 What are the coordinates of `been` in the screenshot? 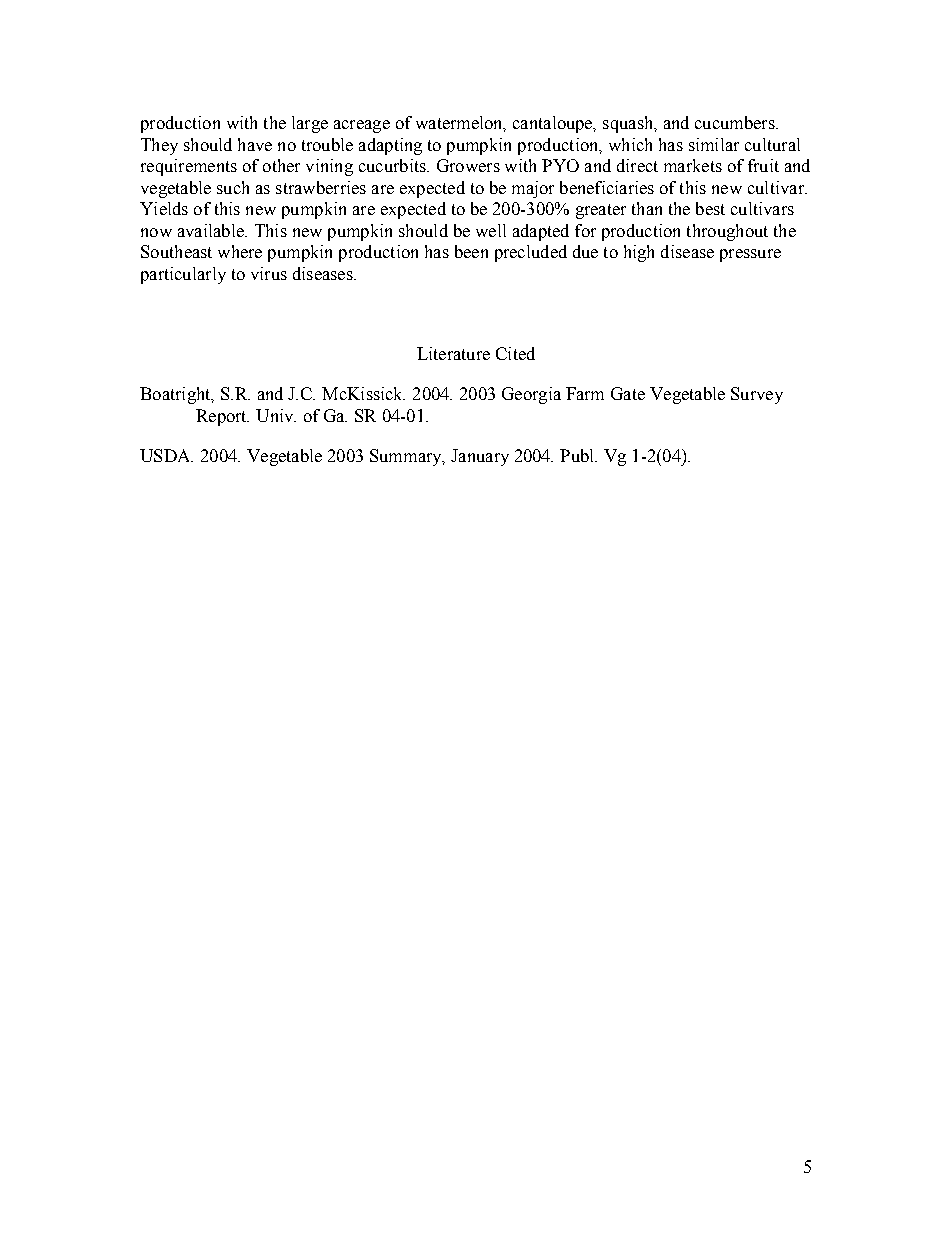 It's located at (471, 251).
